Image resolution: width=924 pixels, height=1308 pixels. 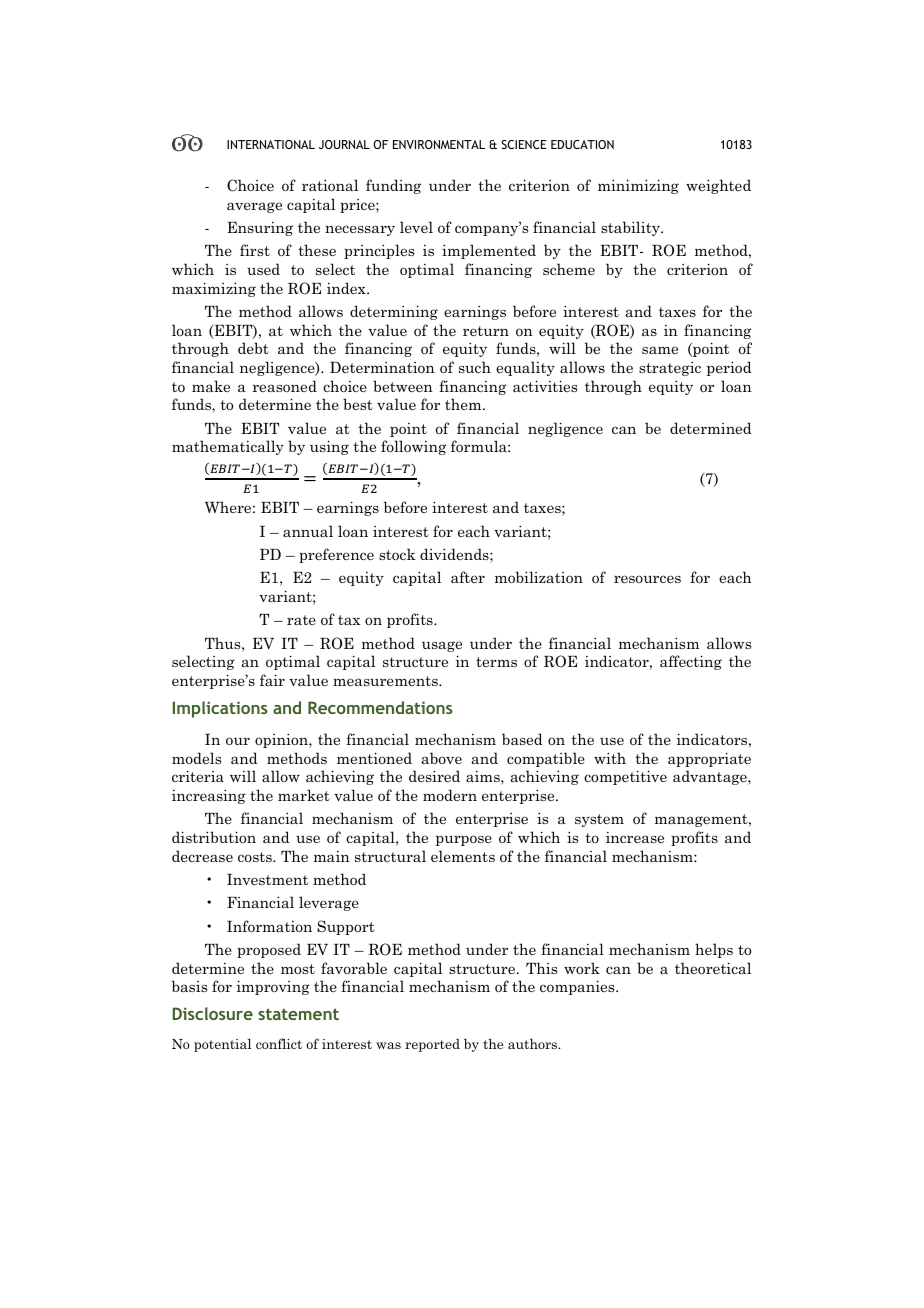 I want to click on increase, so click(x=635, y=837).
